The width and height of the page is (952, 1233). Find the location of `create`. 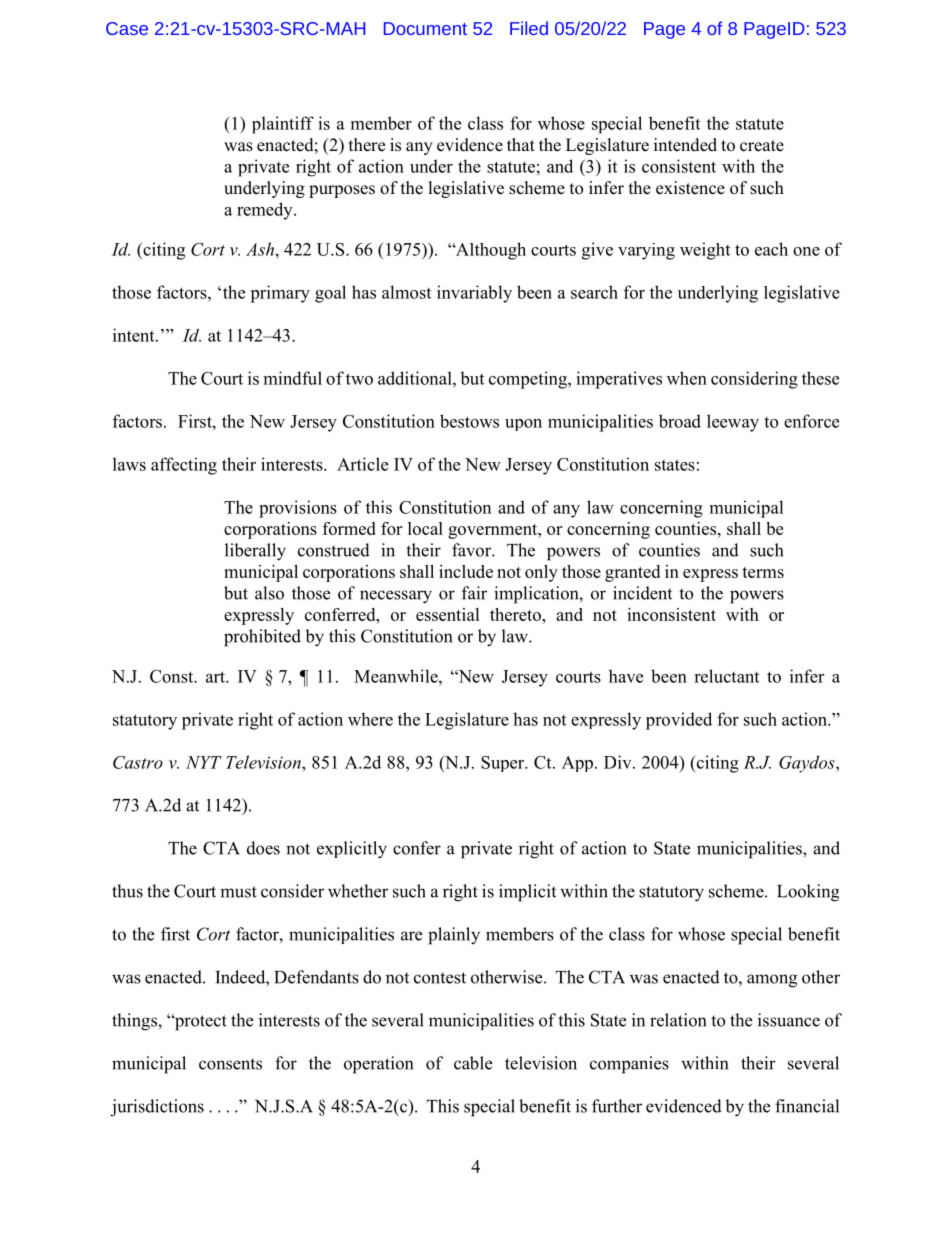

create is located at coordinates (762, 146).
